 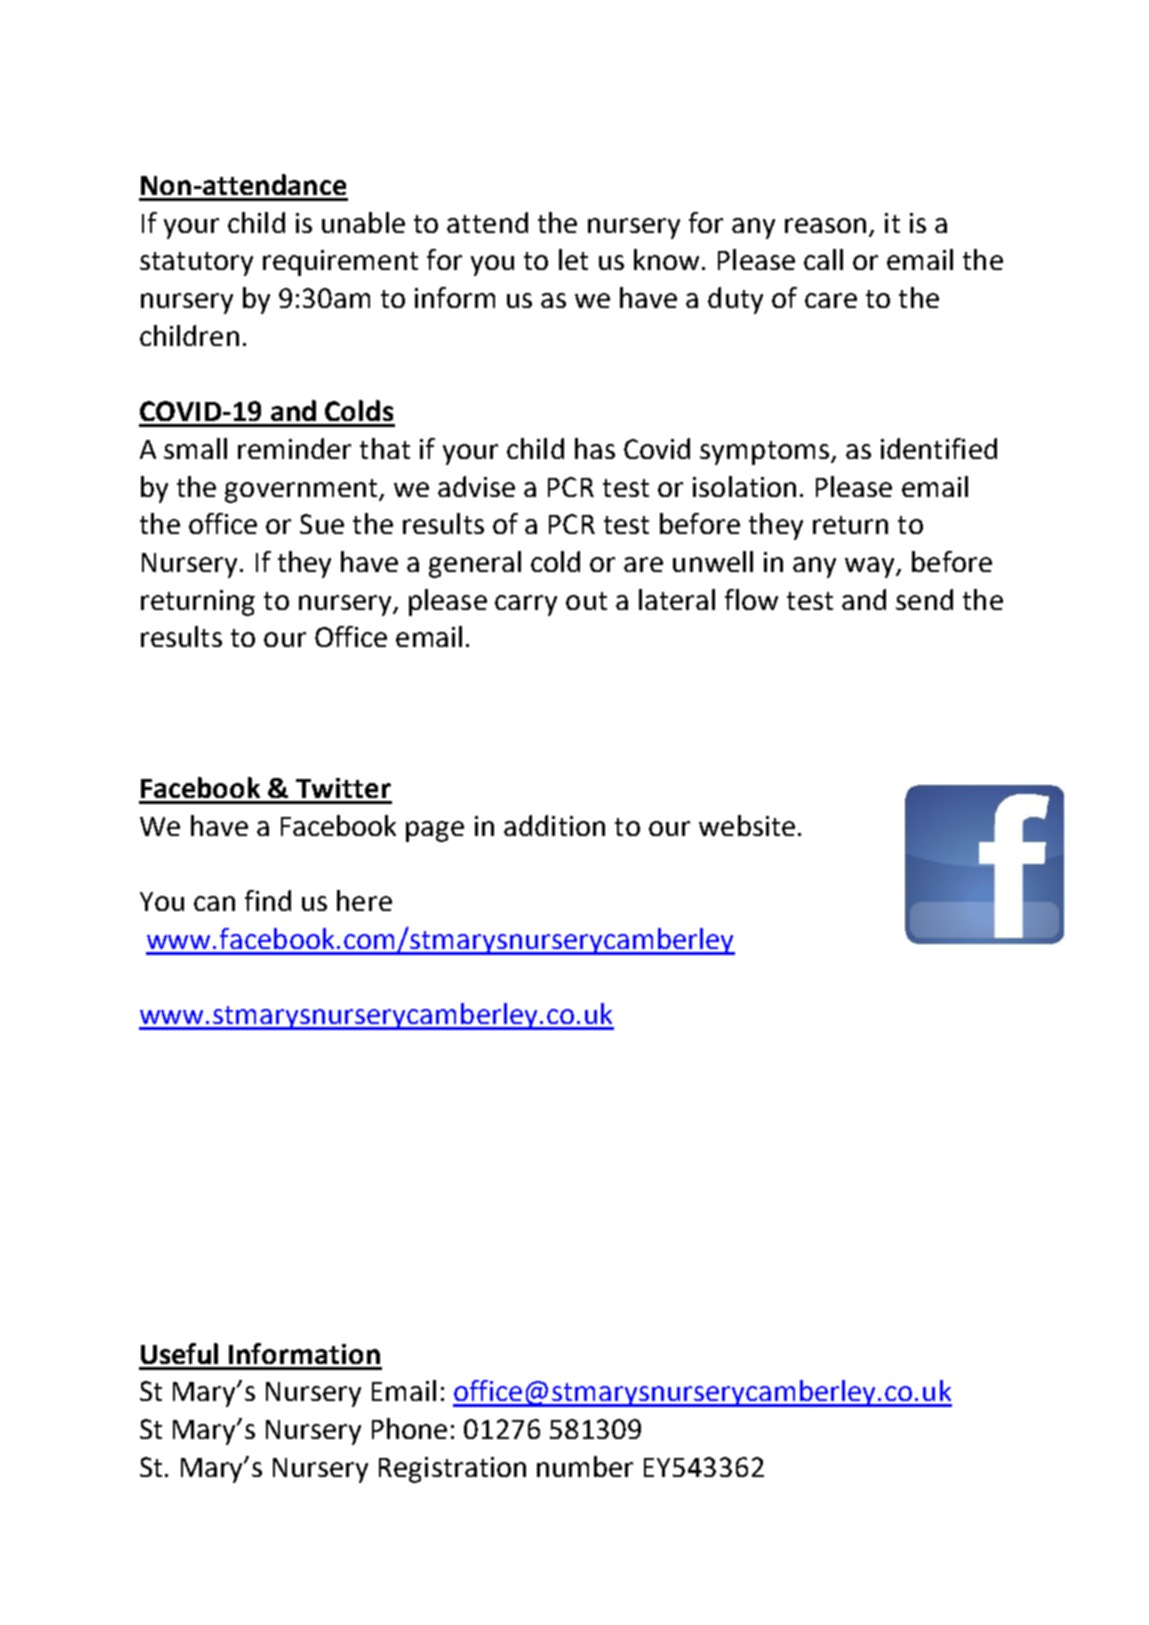 What do you see at coordinates (268, 900) in the page?
I see `find` at bounding box center [268, 900].
